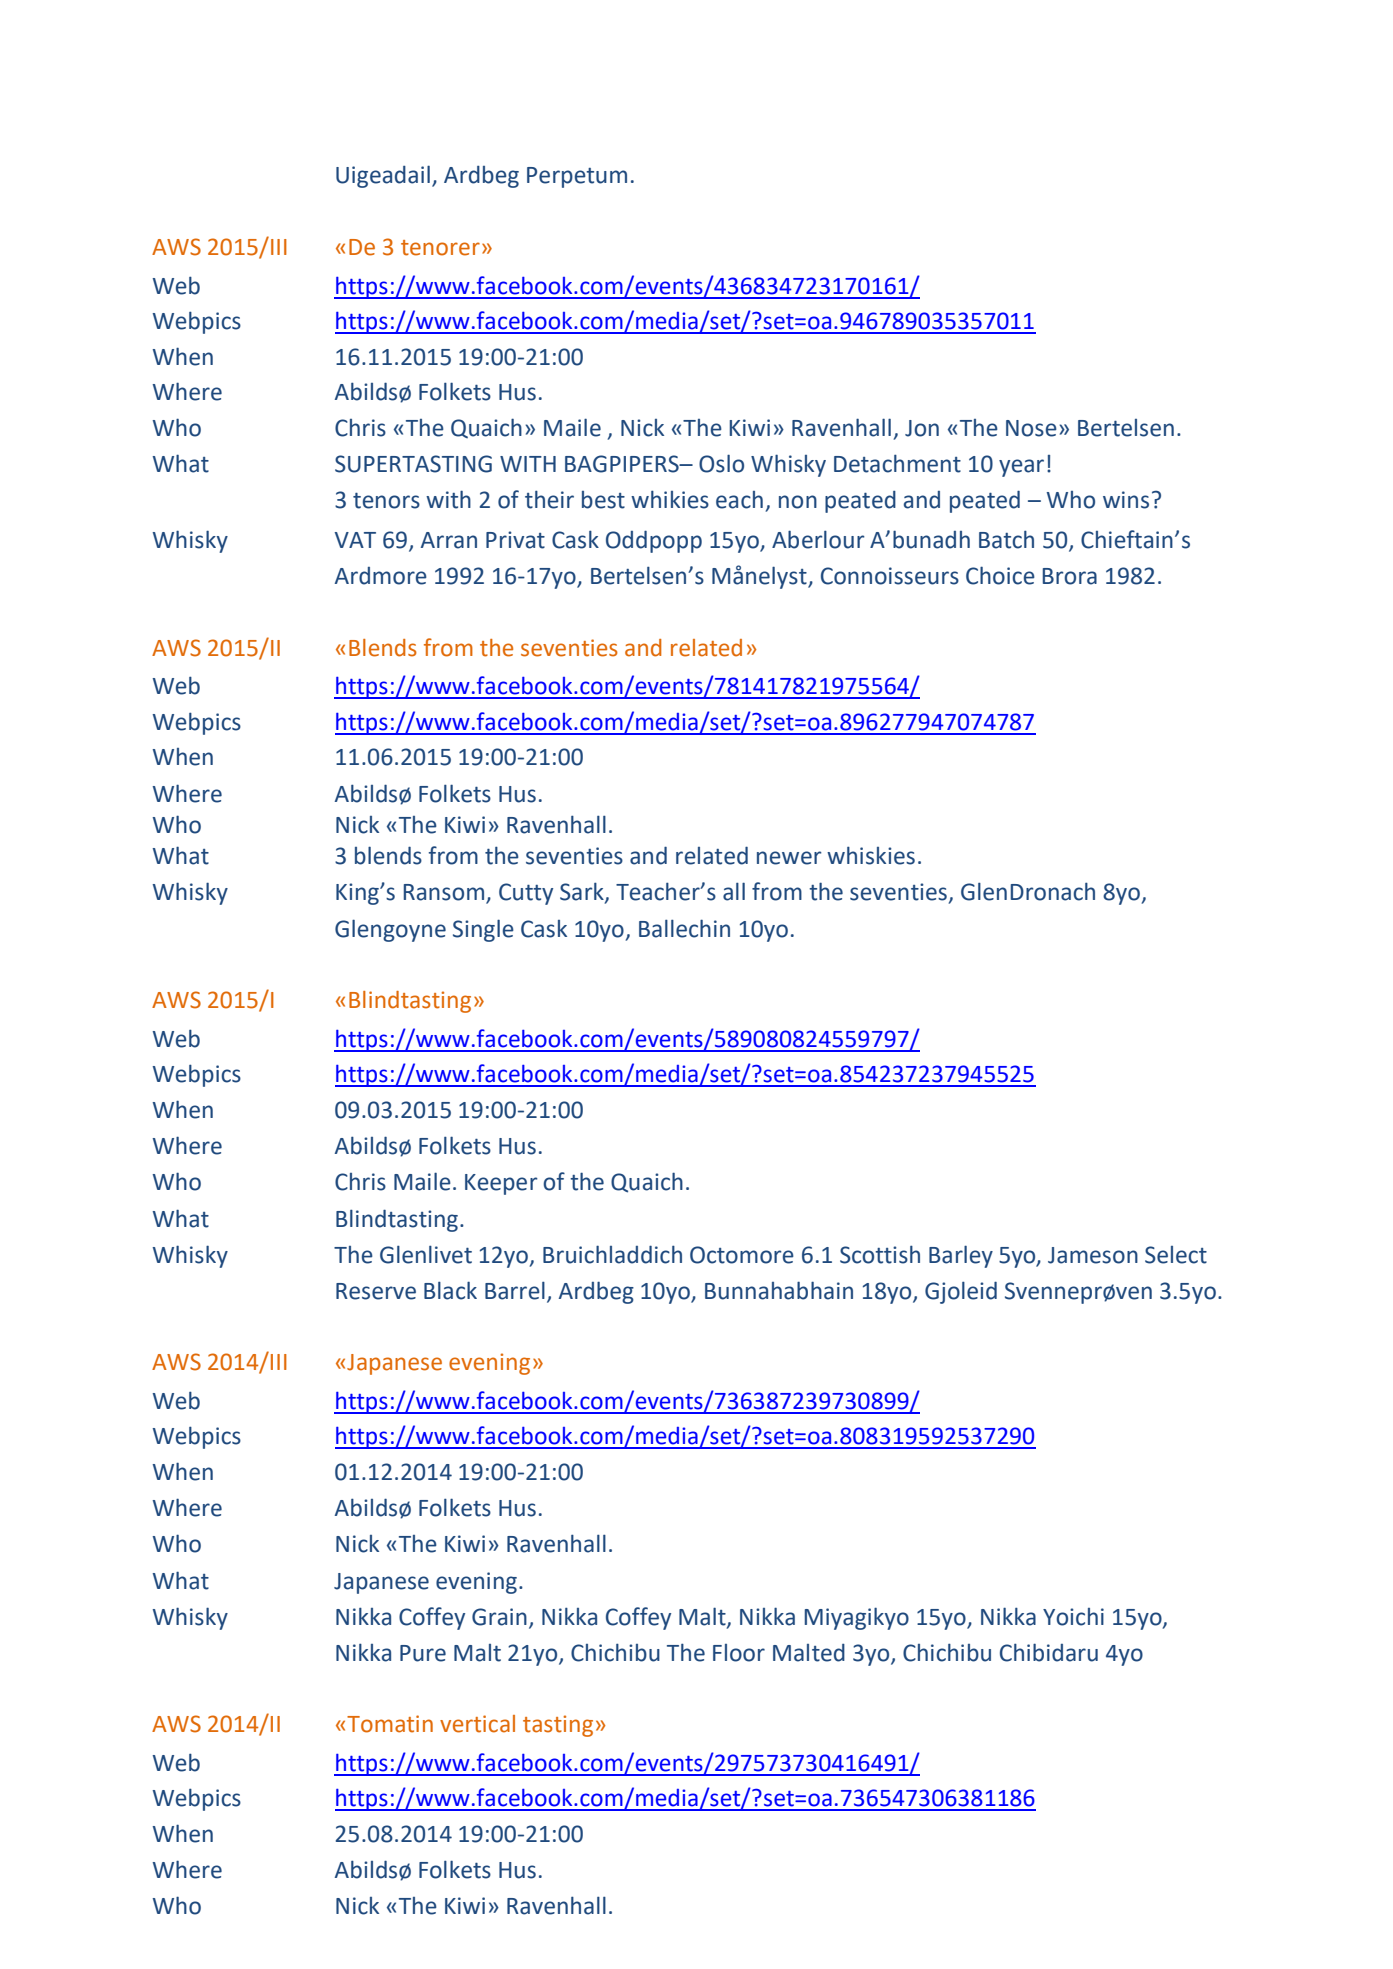  What do you see at coordinates (501, 1184) in the screenshot?
I see `Keeper` at bounding box center [501, 1184].
